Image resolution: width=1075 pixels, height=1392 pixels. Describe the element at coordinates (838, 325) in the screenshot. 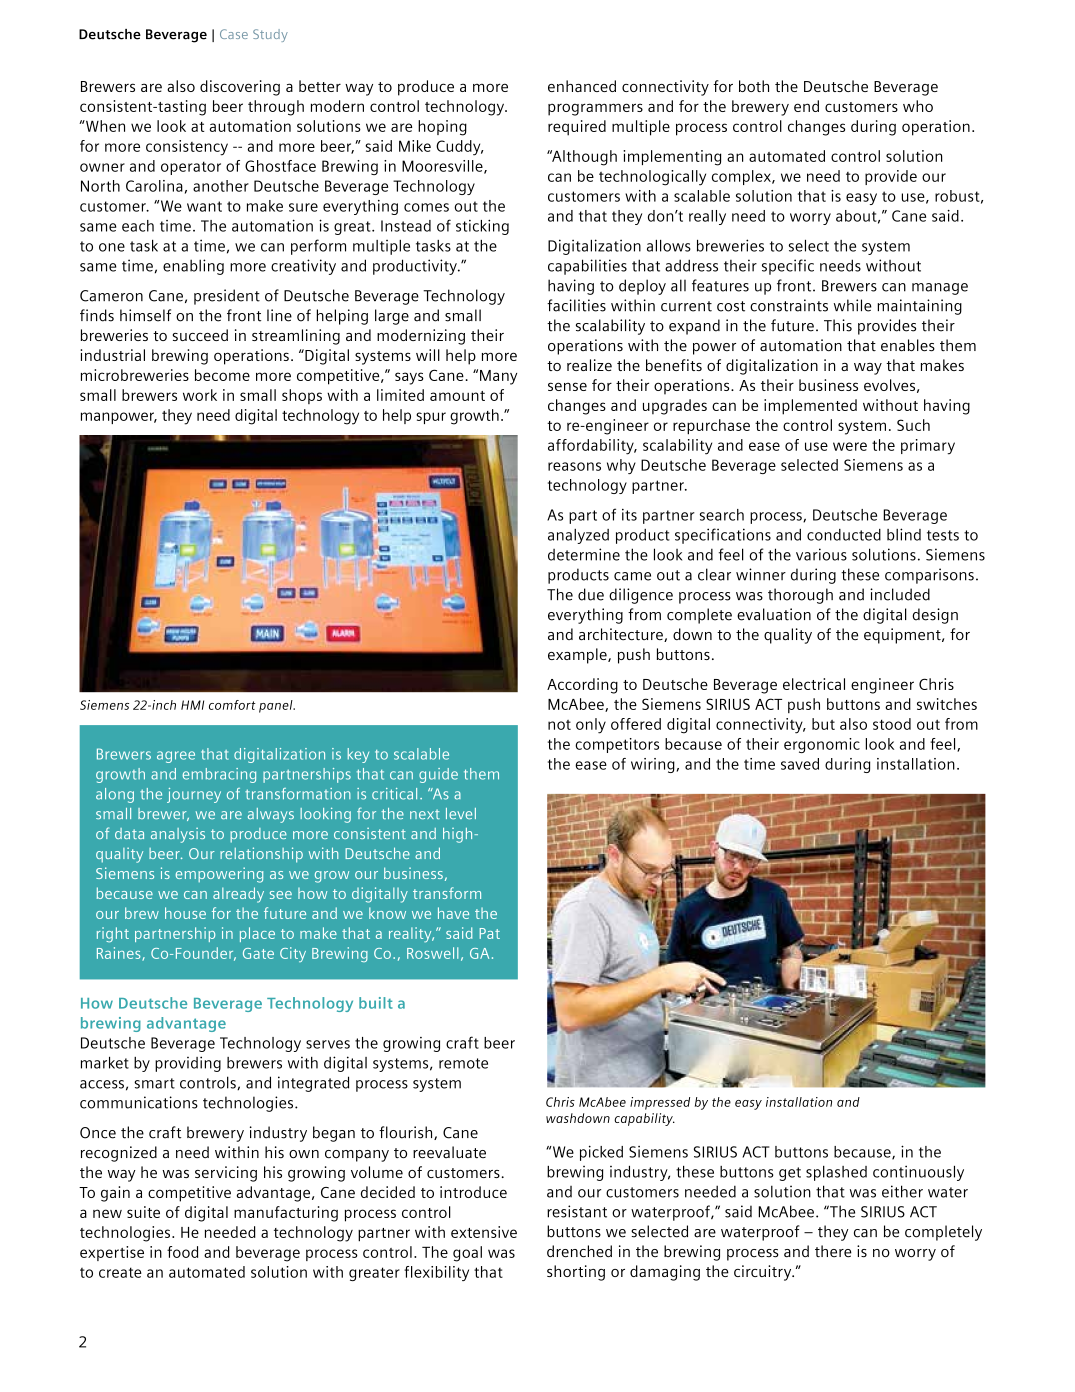

I see `This` at that location.
